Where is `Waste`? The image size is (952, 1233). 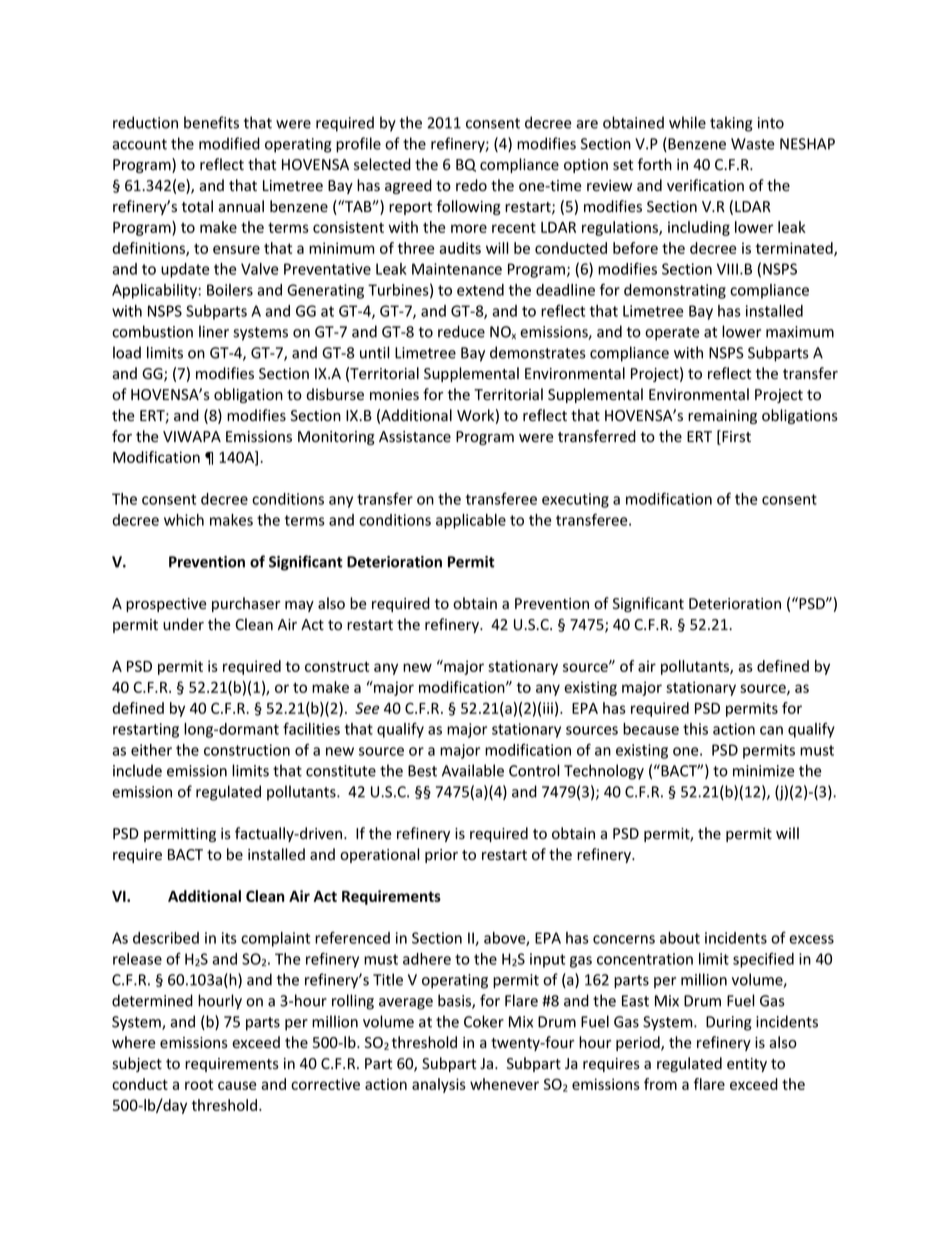
Waste is located at coordinates (753, 144).
